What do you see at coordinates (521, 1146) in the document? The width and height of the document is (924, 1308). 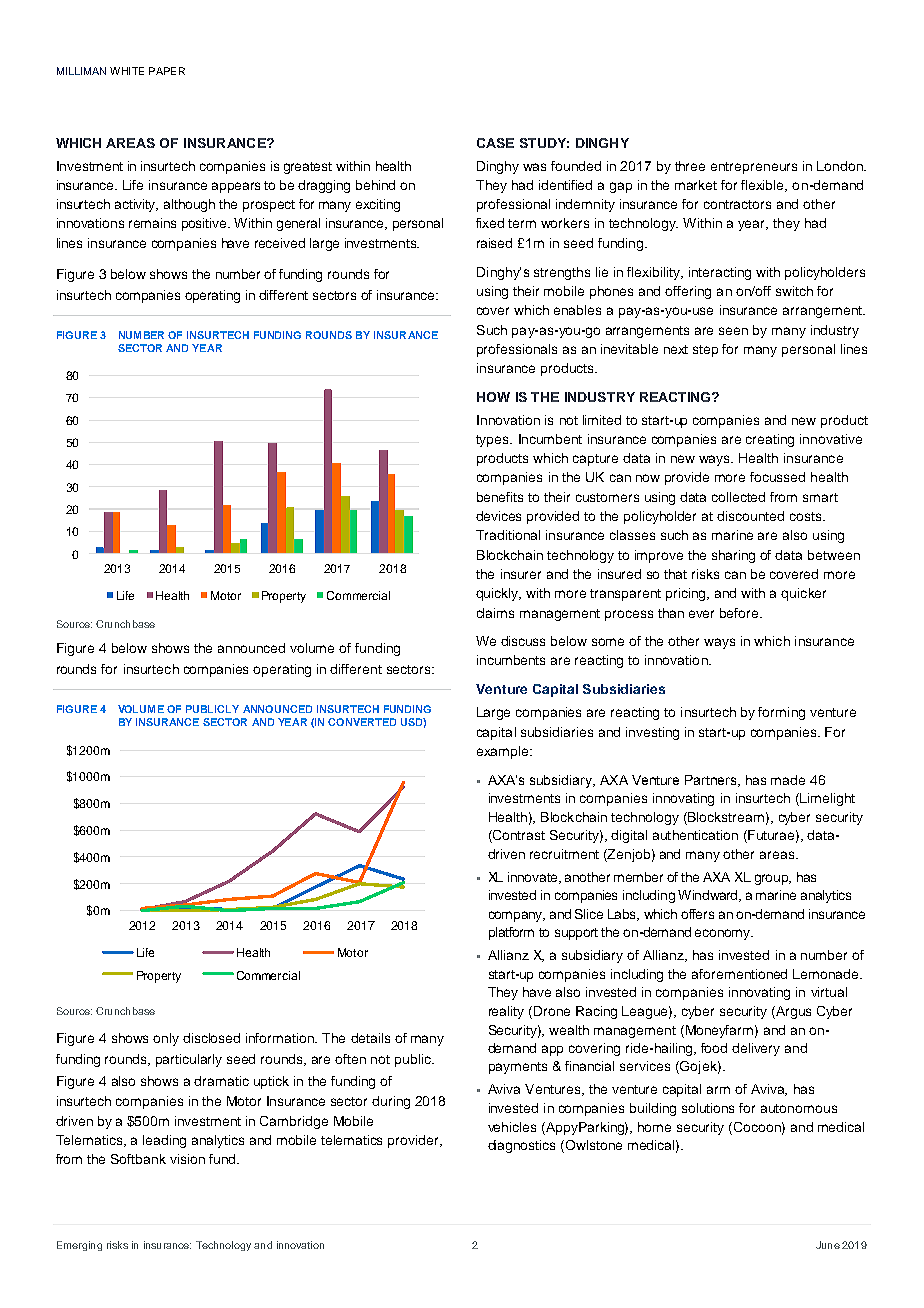 I see `diagnostics` at bounding box center [521, 1146].
